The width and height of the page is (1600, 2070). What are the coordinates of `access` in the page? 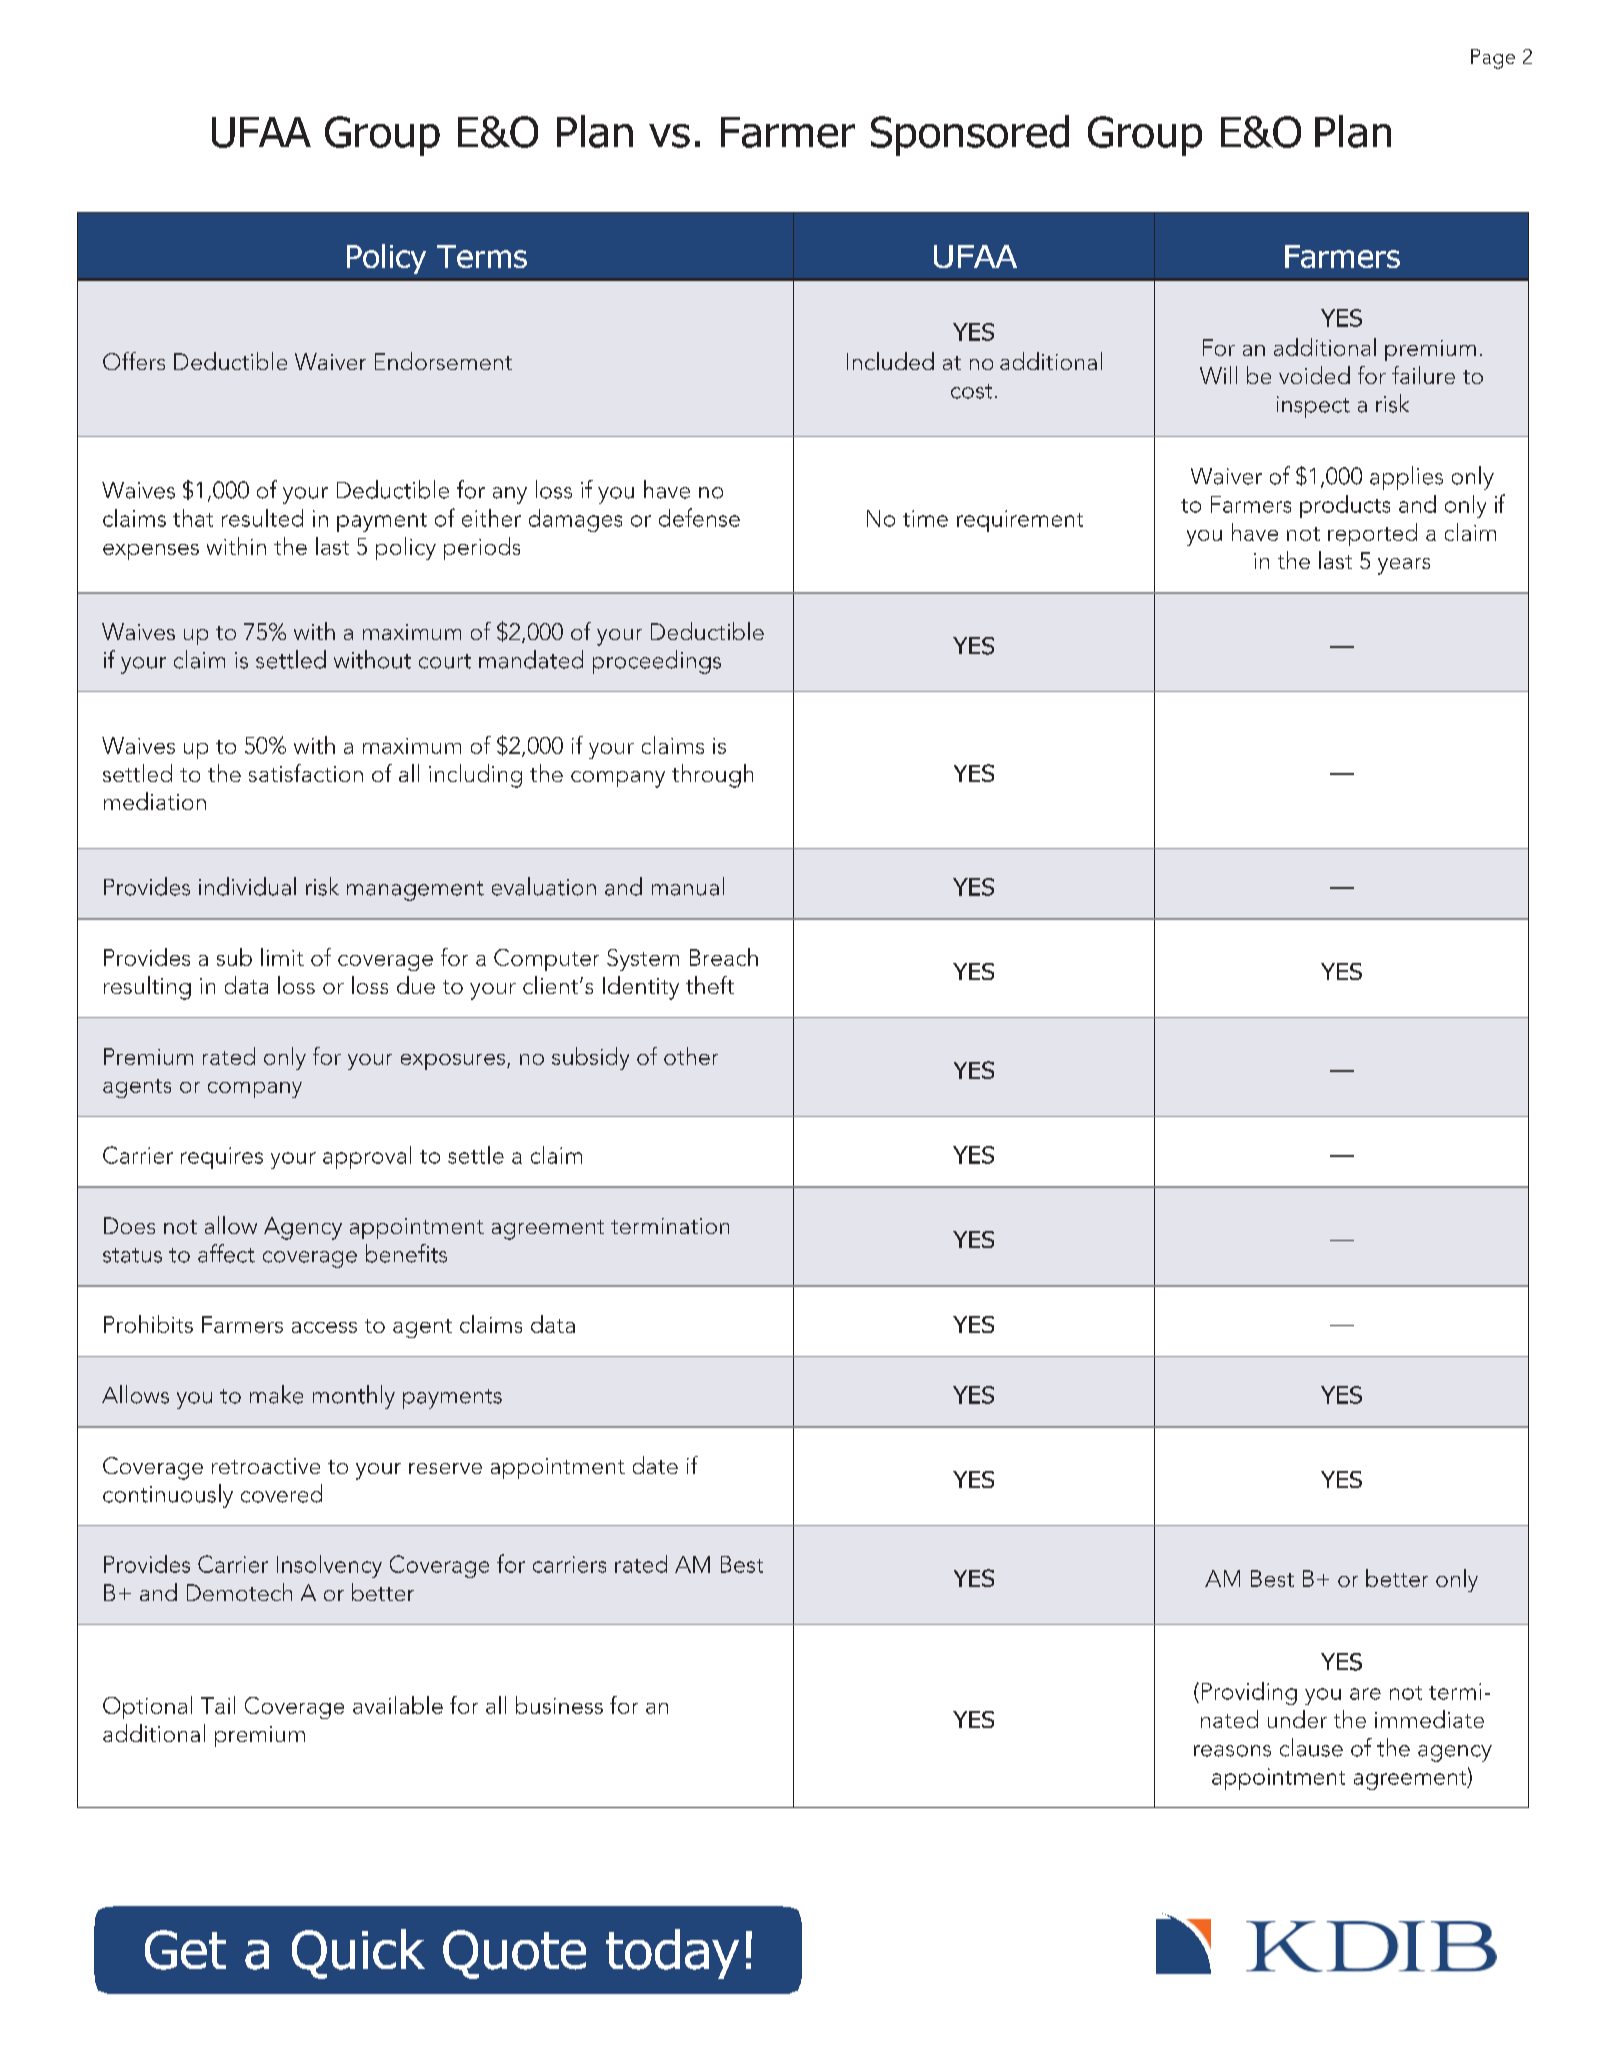 It's located at (324, 1327).
